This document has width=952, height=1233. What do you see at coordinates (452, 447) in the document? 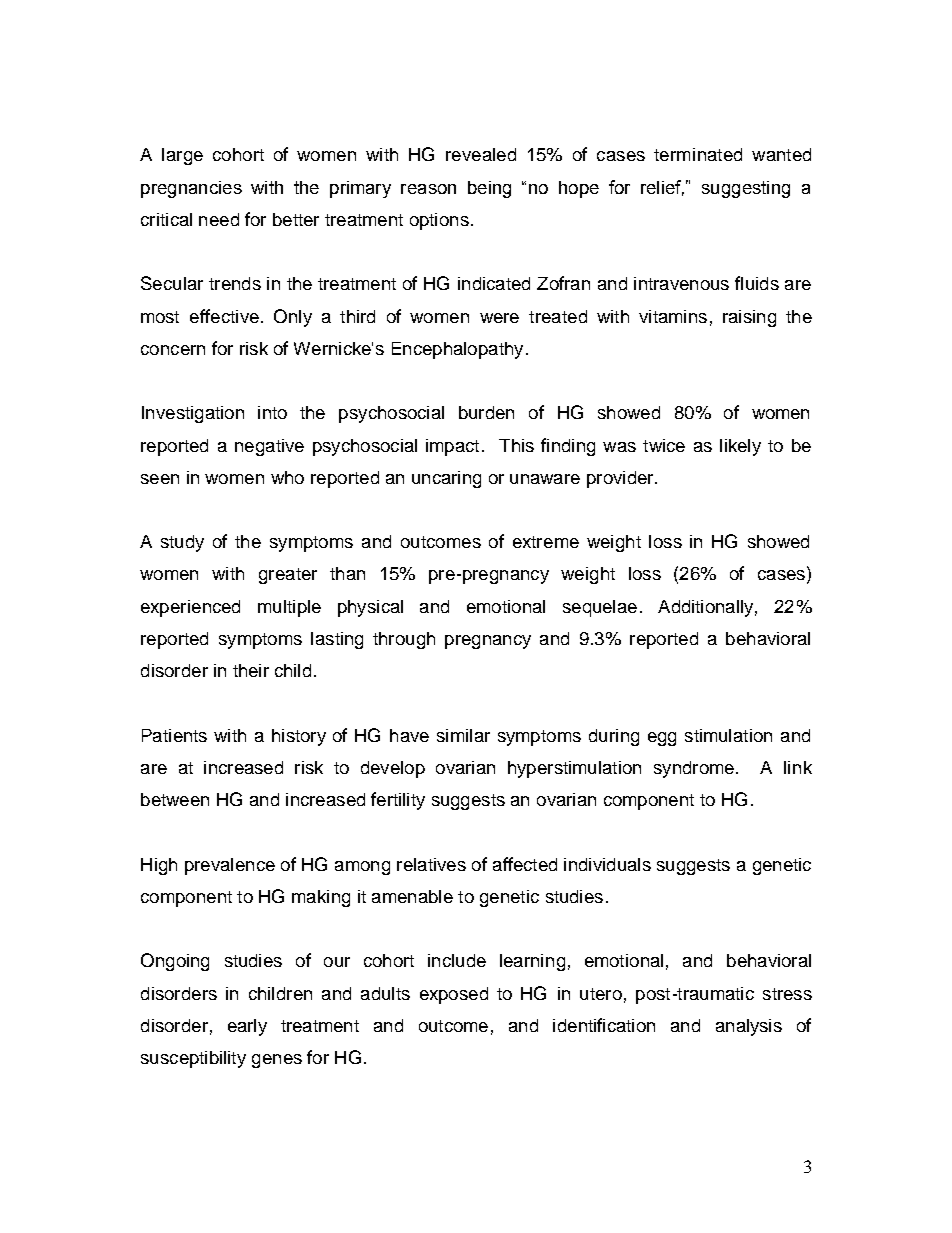
I see `impact` at bounding box center [452, 447].
